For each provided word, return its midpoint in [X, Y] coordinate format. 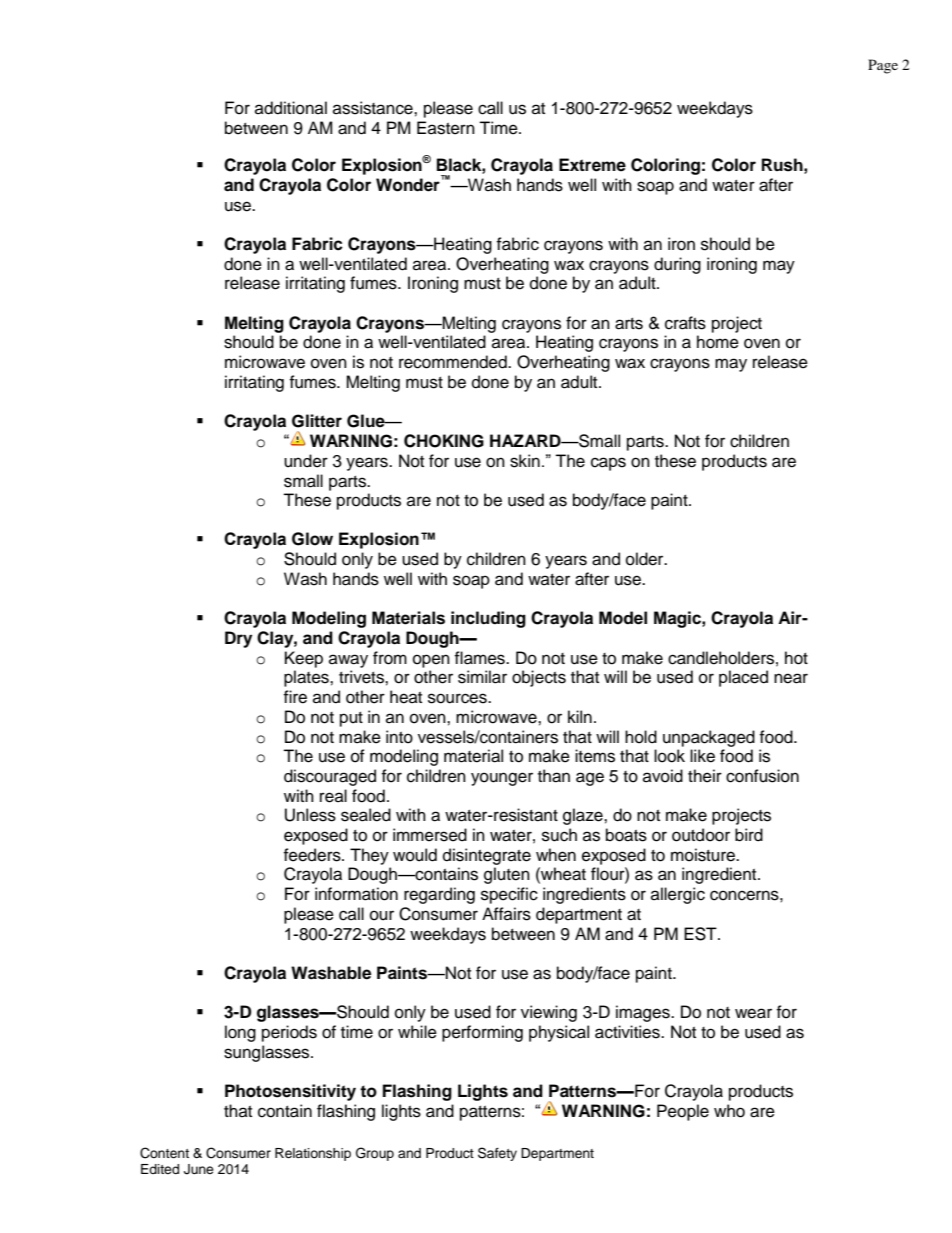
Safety [497, 1154]
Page [883, 66]
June [199, 1169]
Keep [304, 659]
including [488, 619]
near [791, 678]
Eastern [446, 128]
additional [291, 108]
